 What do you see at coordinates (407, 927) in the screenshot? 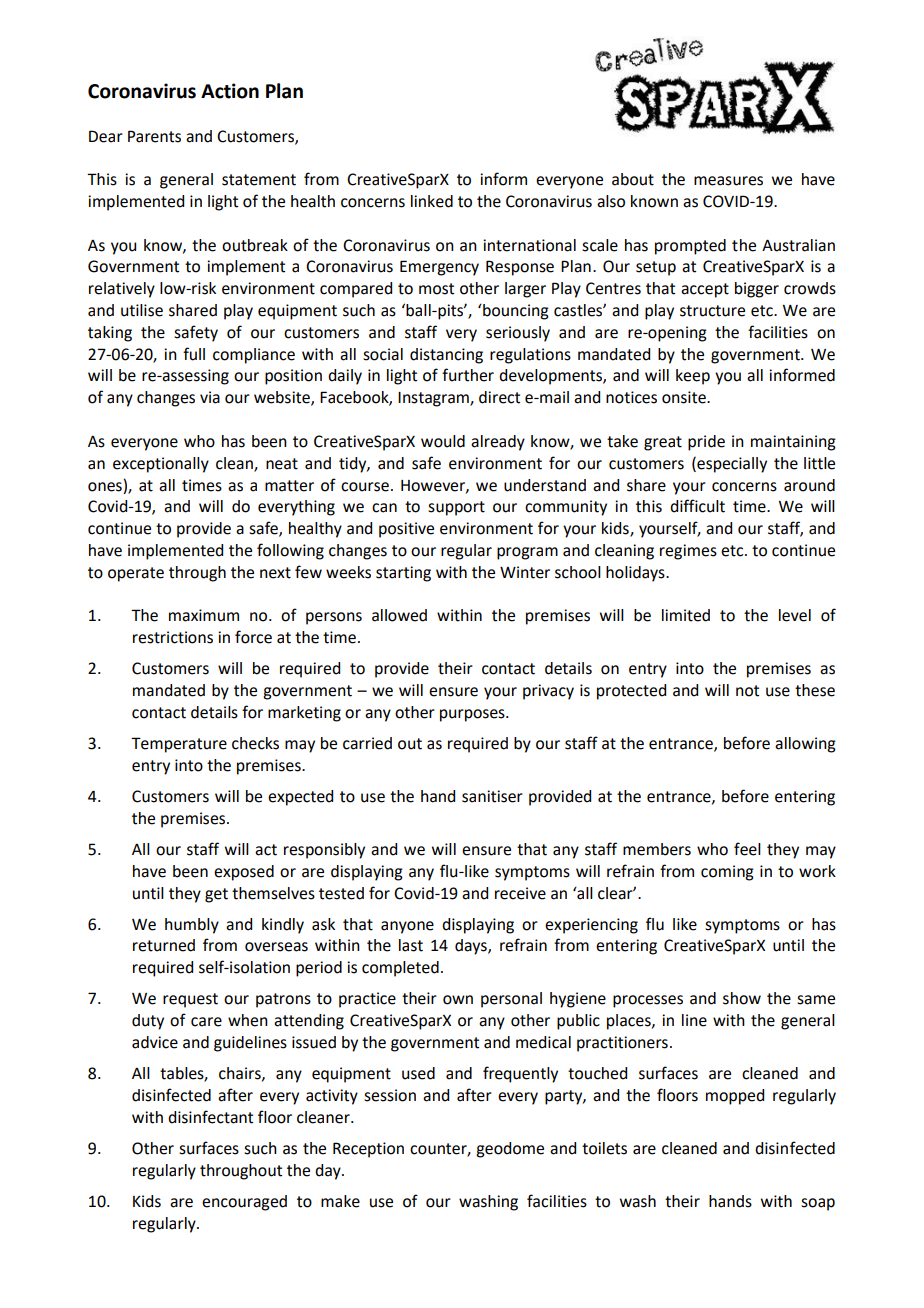
I see `anyone` at bounding box center [407, 927].
